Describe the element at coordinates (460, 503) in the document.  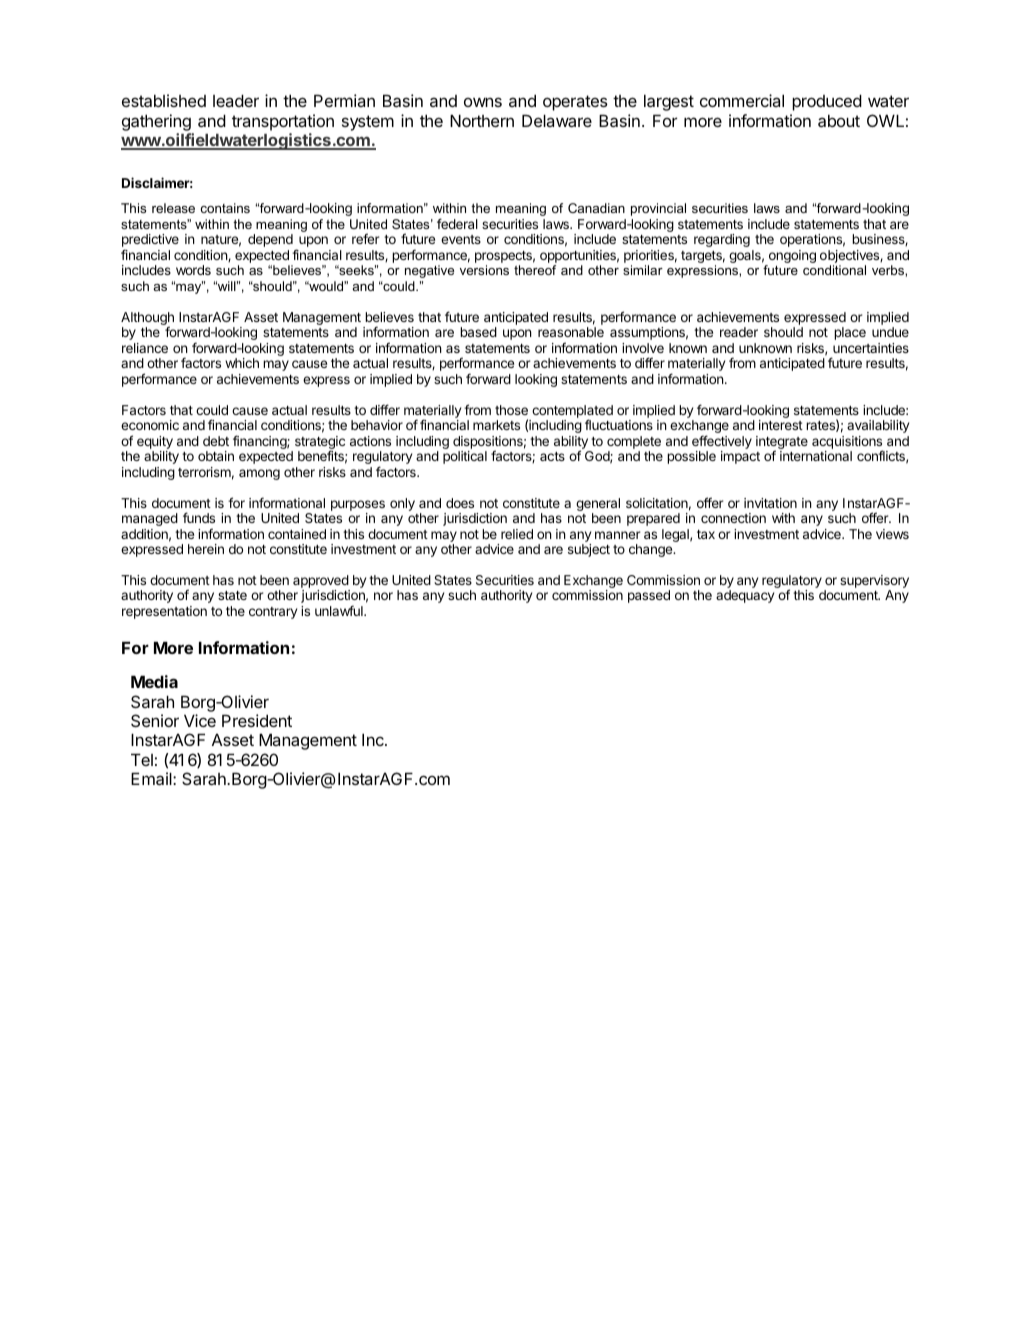
I see `does` at that location.
